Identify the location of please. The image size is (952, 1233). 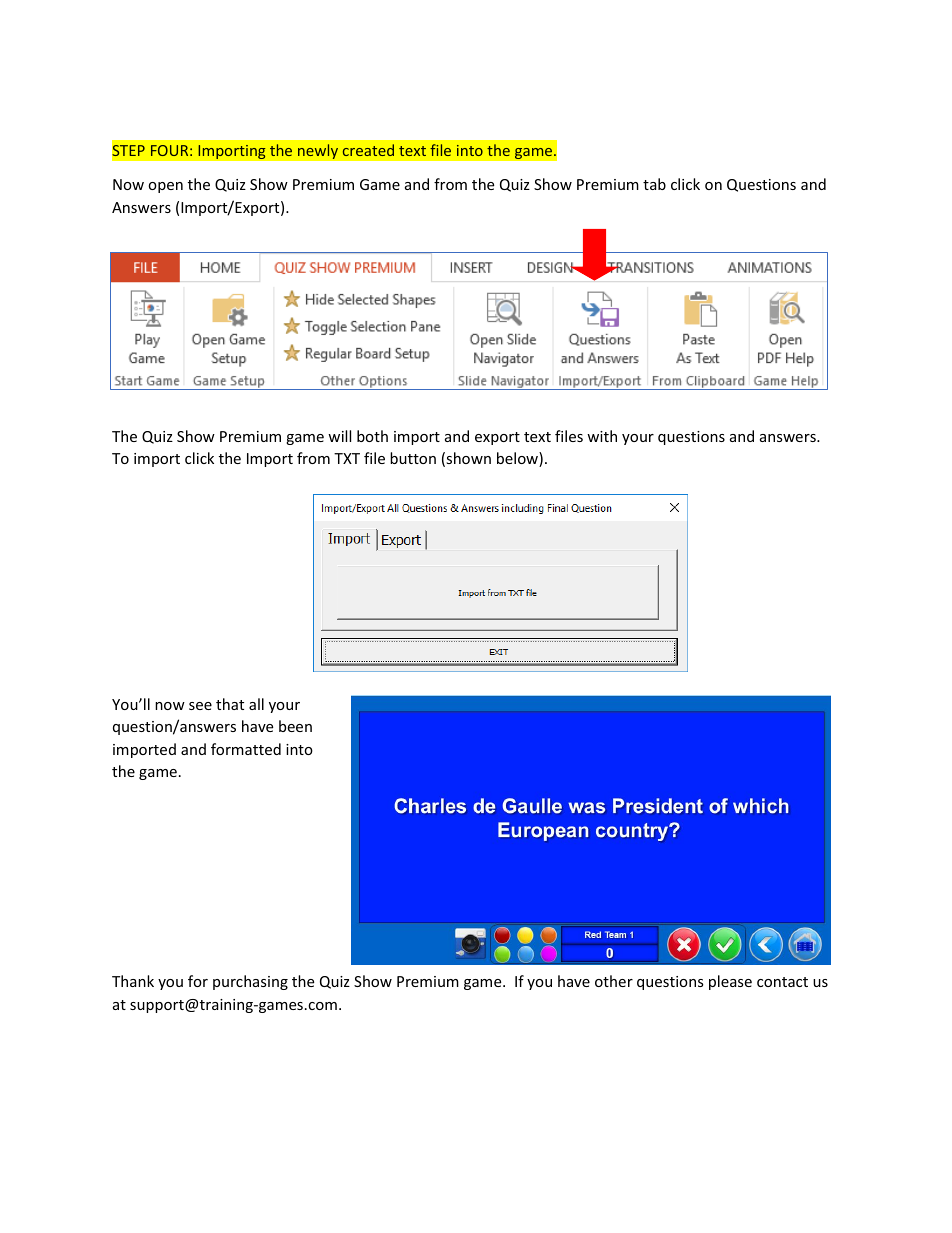
(730, 982).
